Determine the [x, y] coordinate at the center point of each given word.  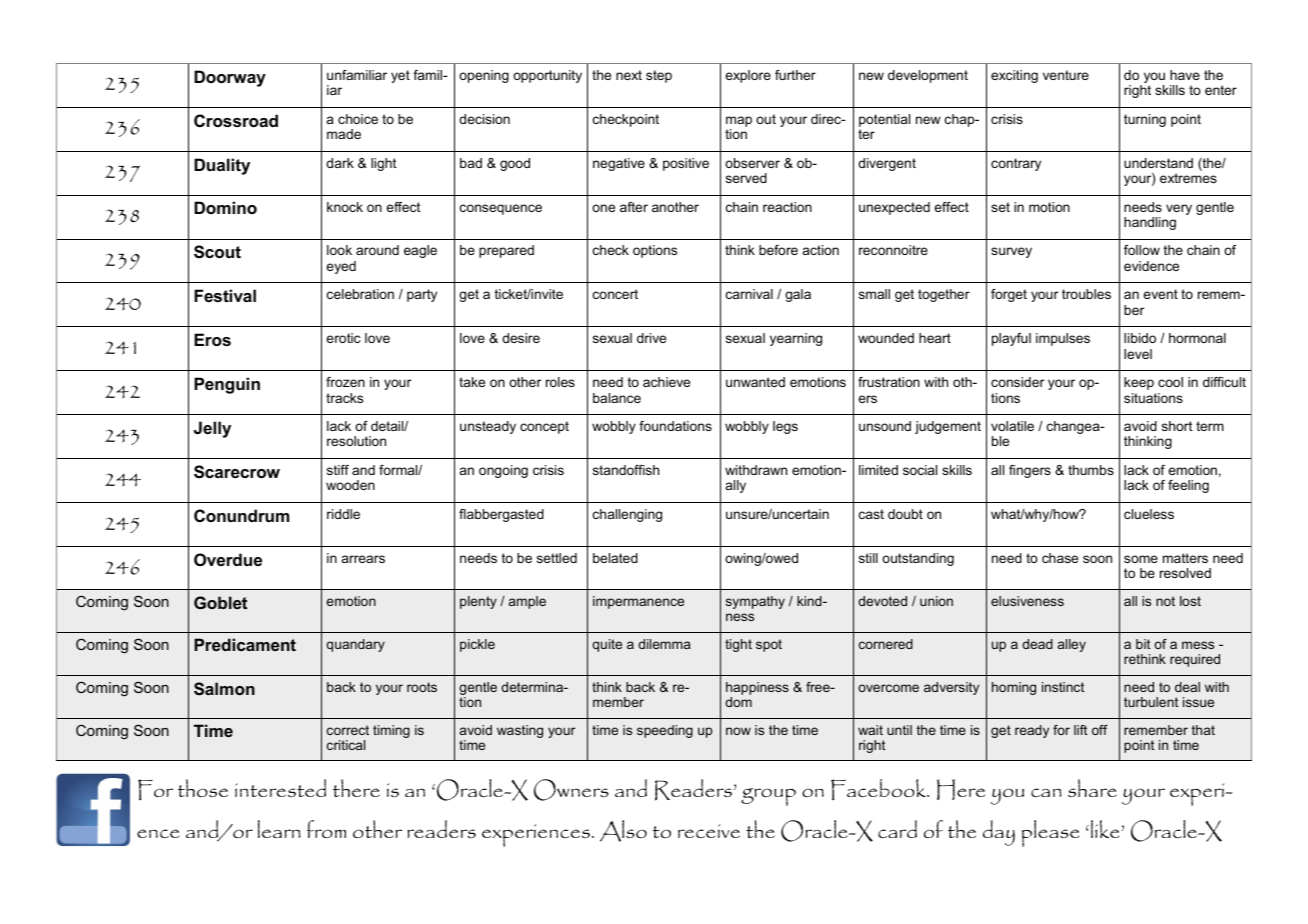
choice [358, 119]
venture [1066, 75]
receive [709, 831]
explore [748, 76]
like [1106, 829]
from [326, 829]
